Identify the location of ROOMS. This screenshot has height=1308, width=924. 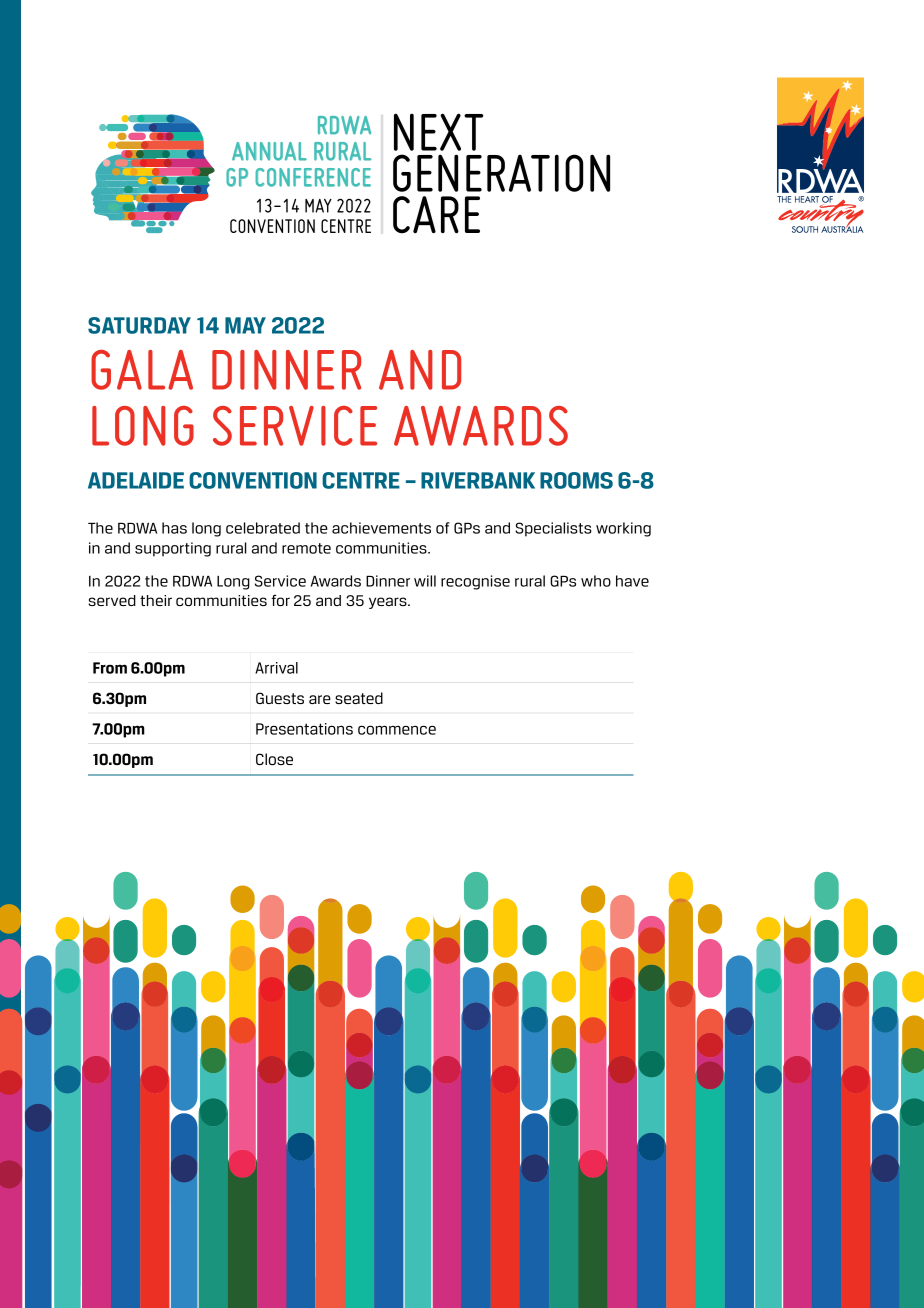
(576, 480).
